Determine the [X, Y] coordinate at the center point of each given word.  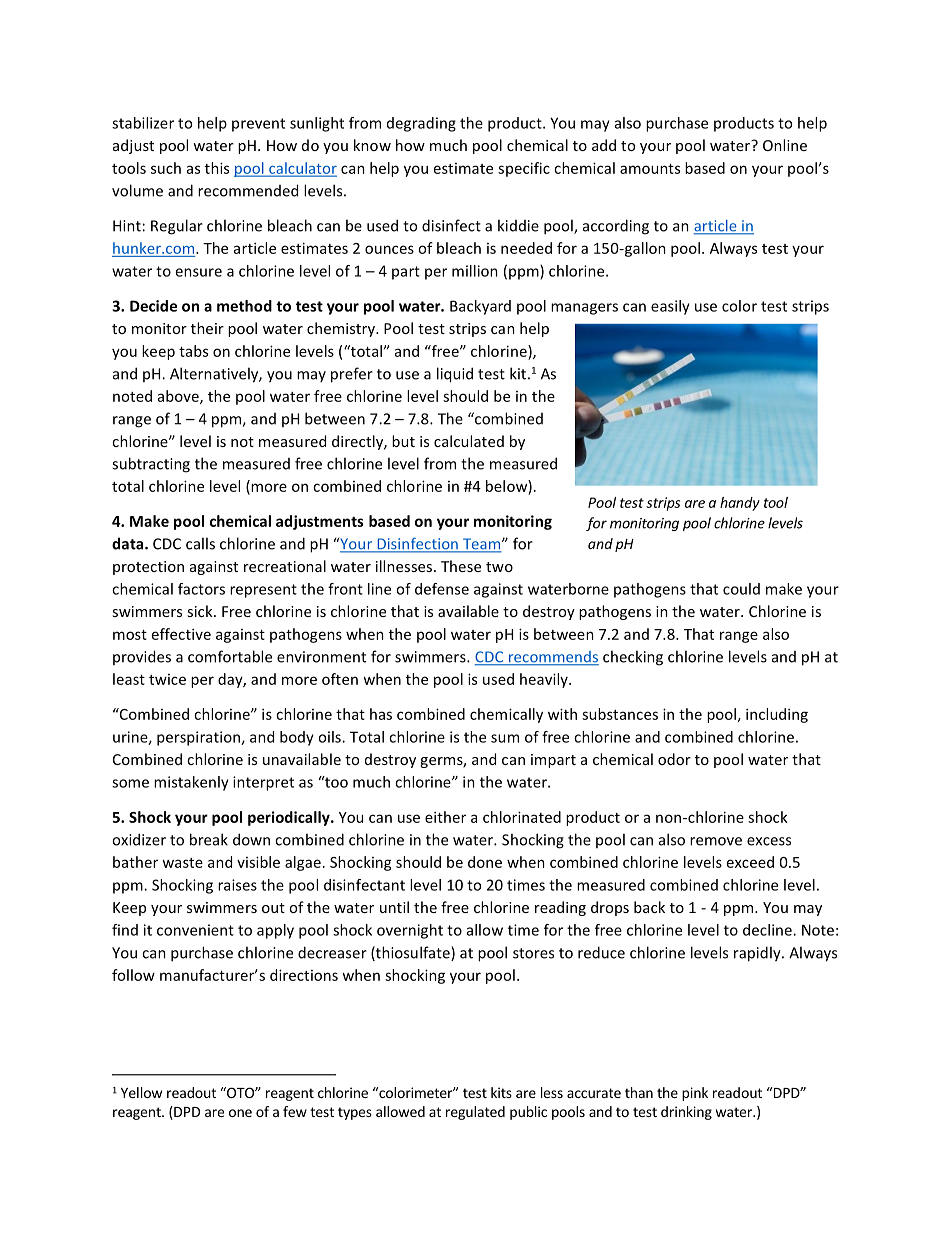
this [217, 168]
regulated [475, 1113]
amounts [650, 169]
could [741, 589]
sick [201, 611]
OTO [240, 1092]
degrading [421, 124]
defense [442, 589]
